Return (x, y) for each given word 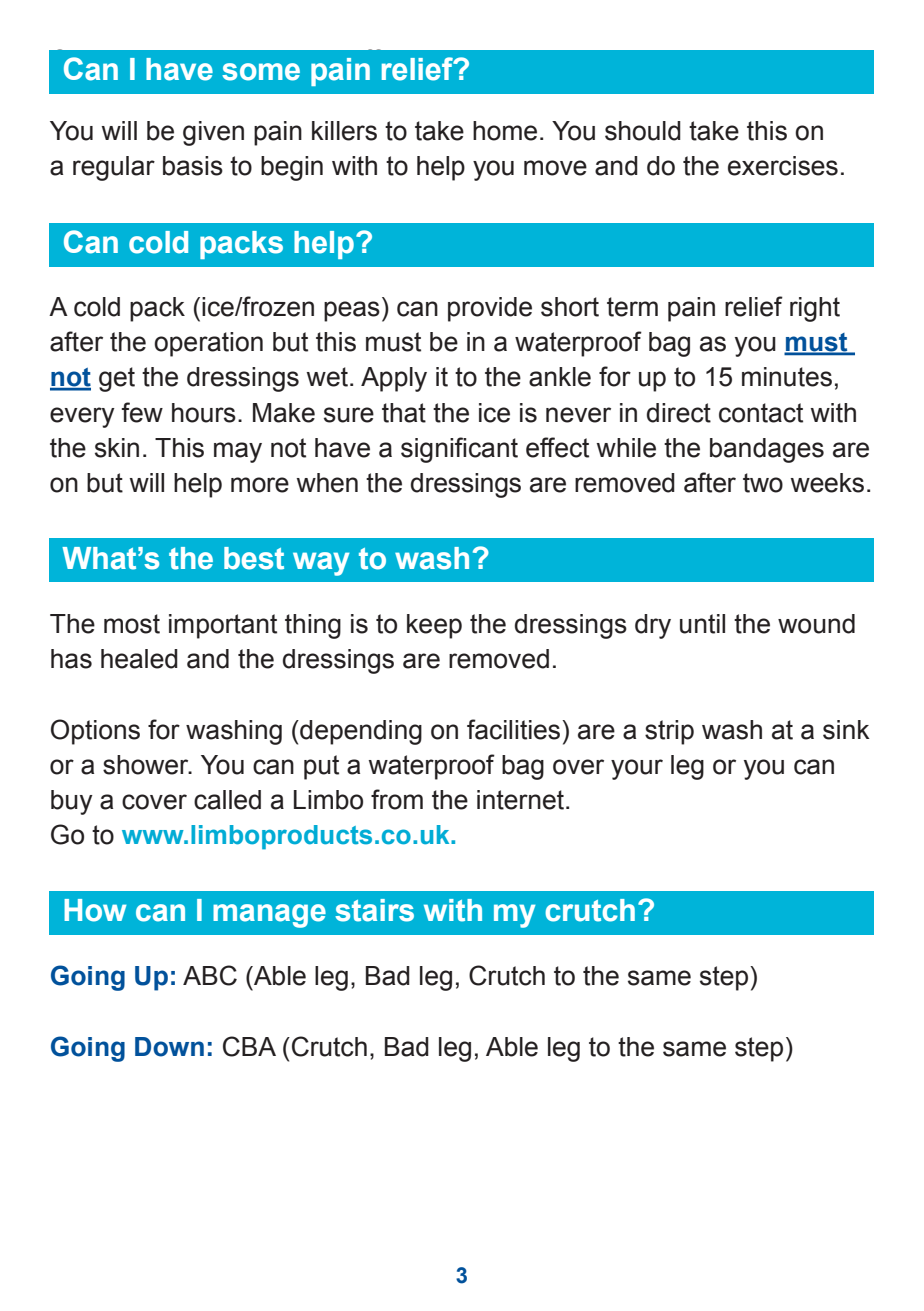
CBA (249, 1046)
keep (434, 626)
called (227, 800)
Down (169, 1047)
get (117, 379)
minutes (787, 377)
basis (193, 166)
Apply (394, 379)
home (505, 131)
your (637, 769)
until (702, 624)
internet (520, 800)
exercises (783, 166)
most (132, 624)
